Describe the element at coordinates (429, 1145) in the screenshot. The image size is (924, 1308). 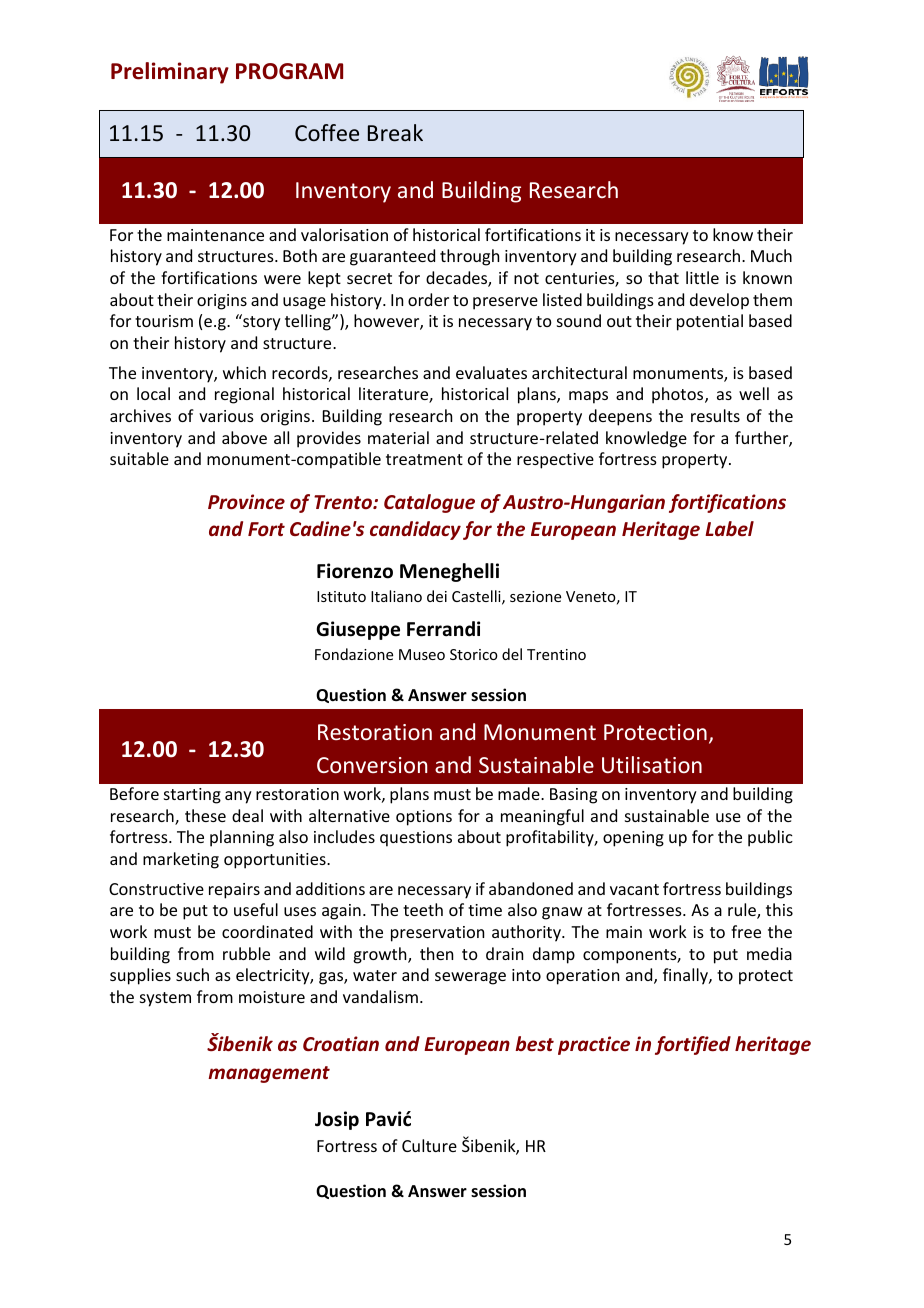
I see `Culture` at that location.
